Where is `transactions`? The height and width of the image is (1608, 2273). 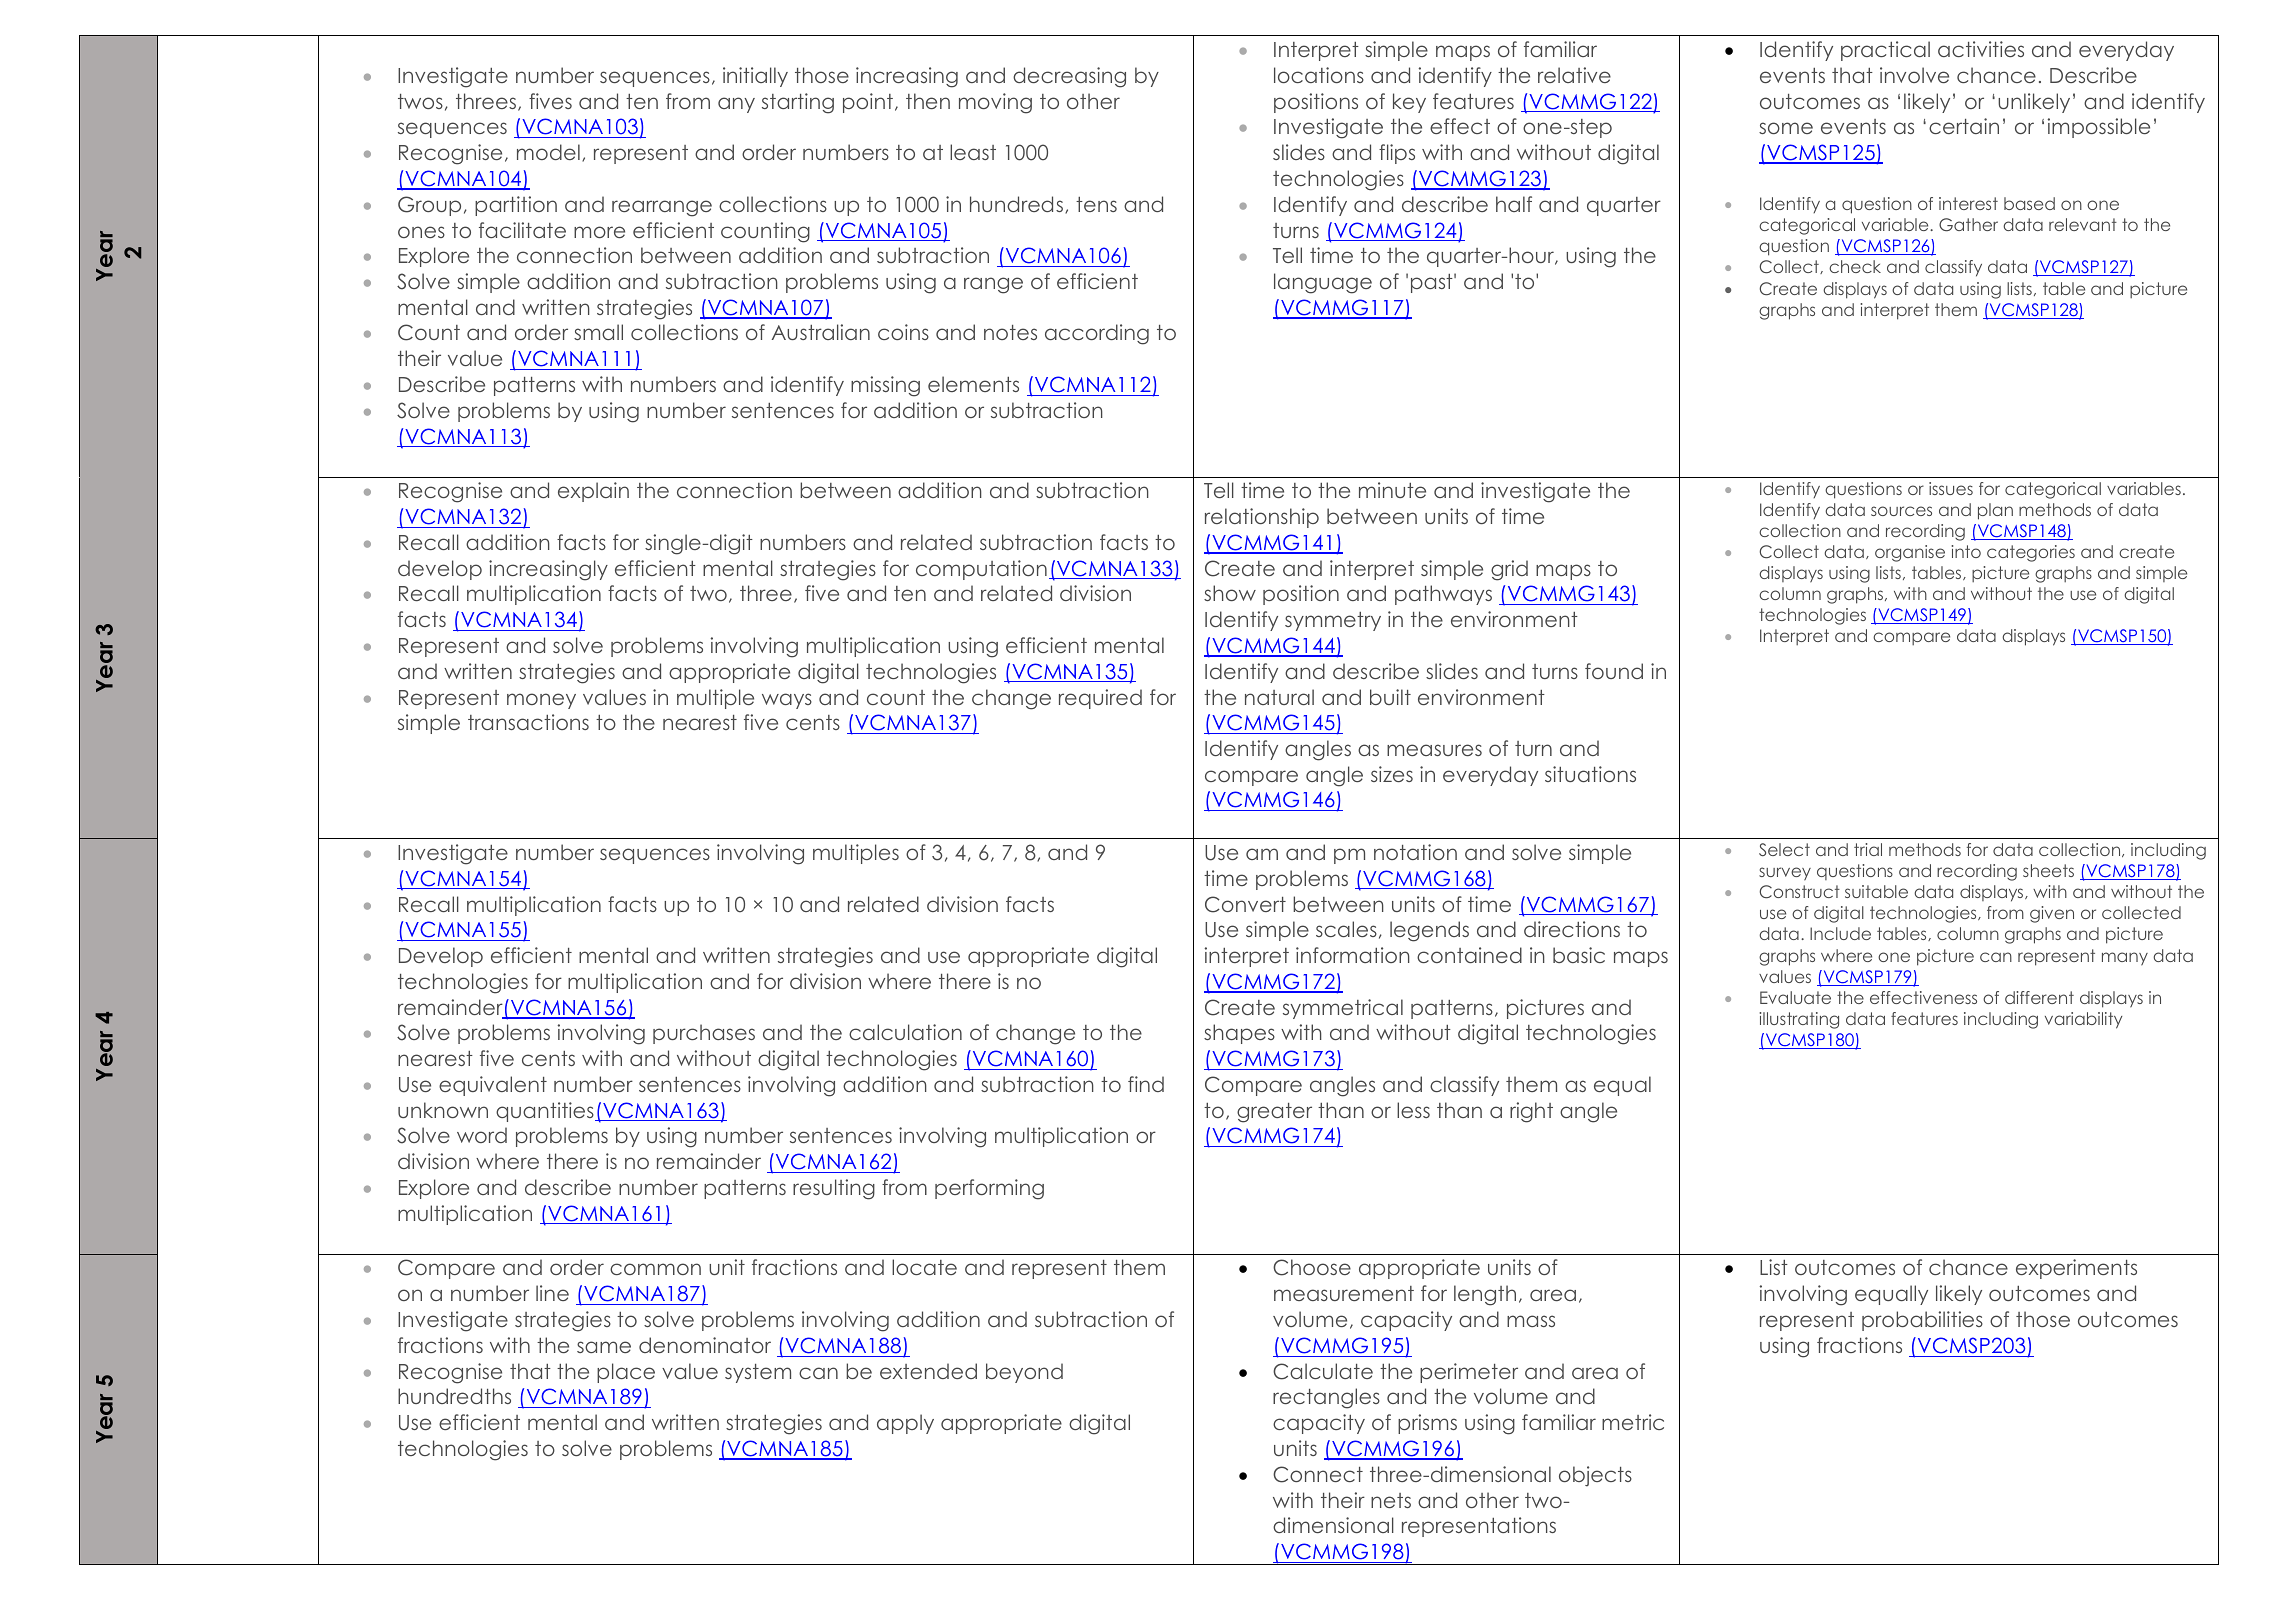
transactions is located at coordinates (528, 722).
